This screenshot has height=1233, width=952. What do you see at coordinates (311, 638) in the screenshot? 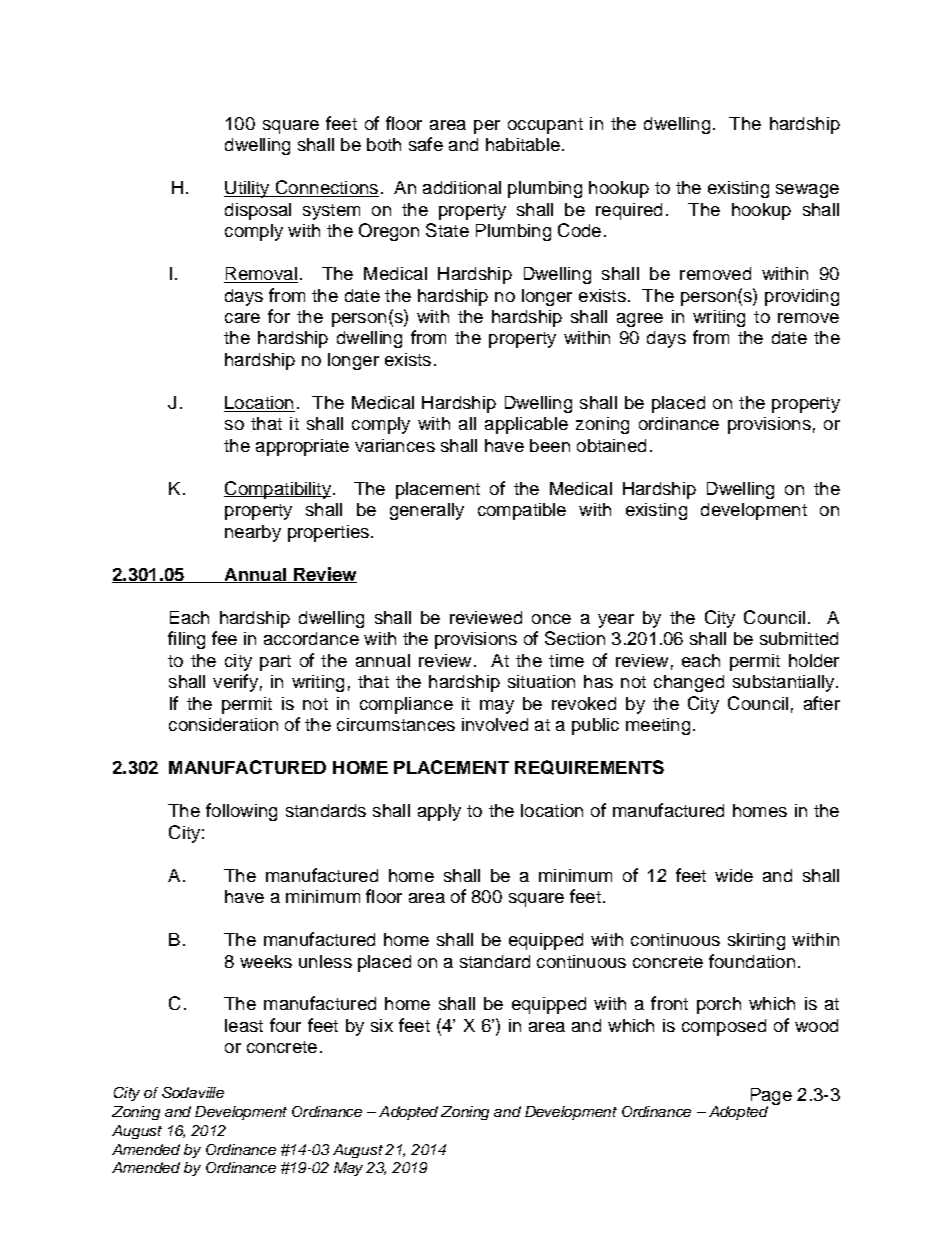
I see `accordance` at bounding box center [311, 638].
